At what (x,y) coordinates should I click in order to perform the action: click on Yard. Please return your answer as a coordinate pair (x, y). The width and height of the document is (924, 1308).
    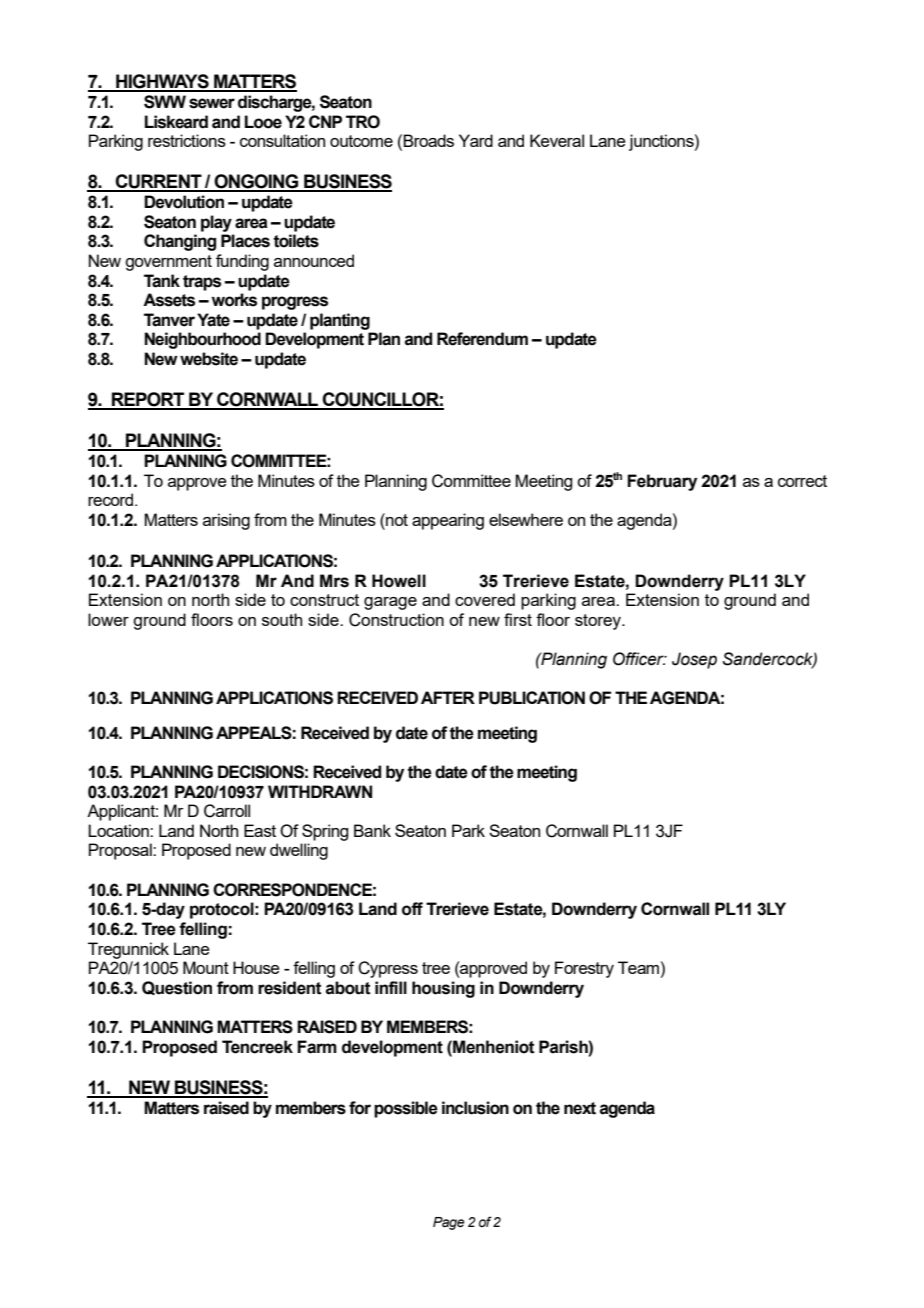
    Looking at the image, I should click on (476, 140).
